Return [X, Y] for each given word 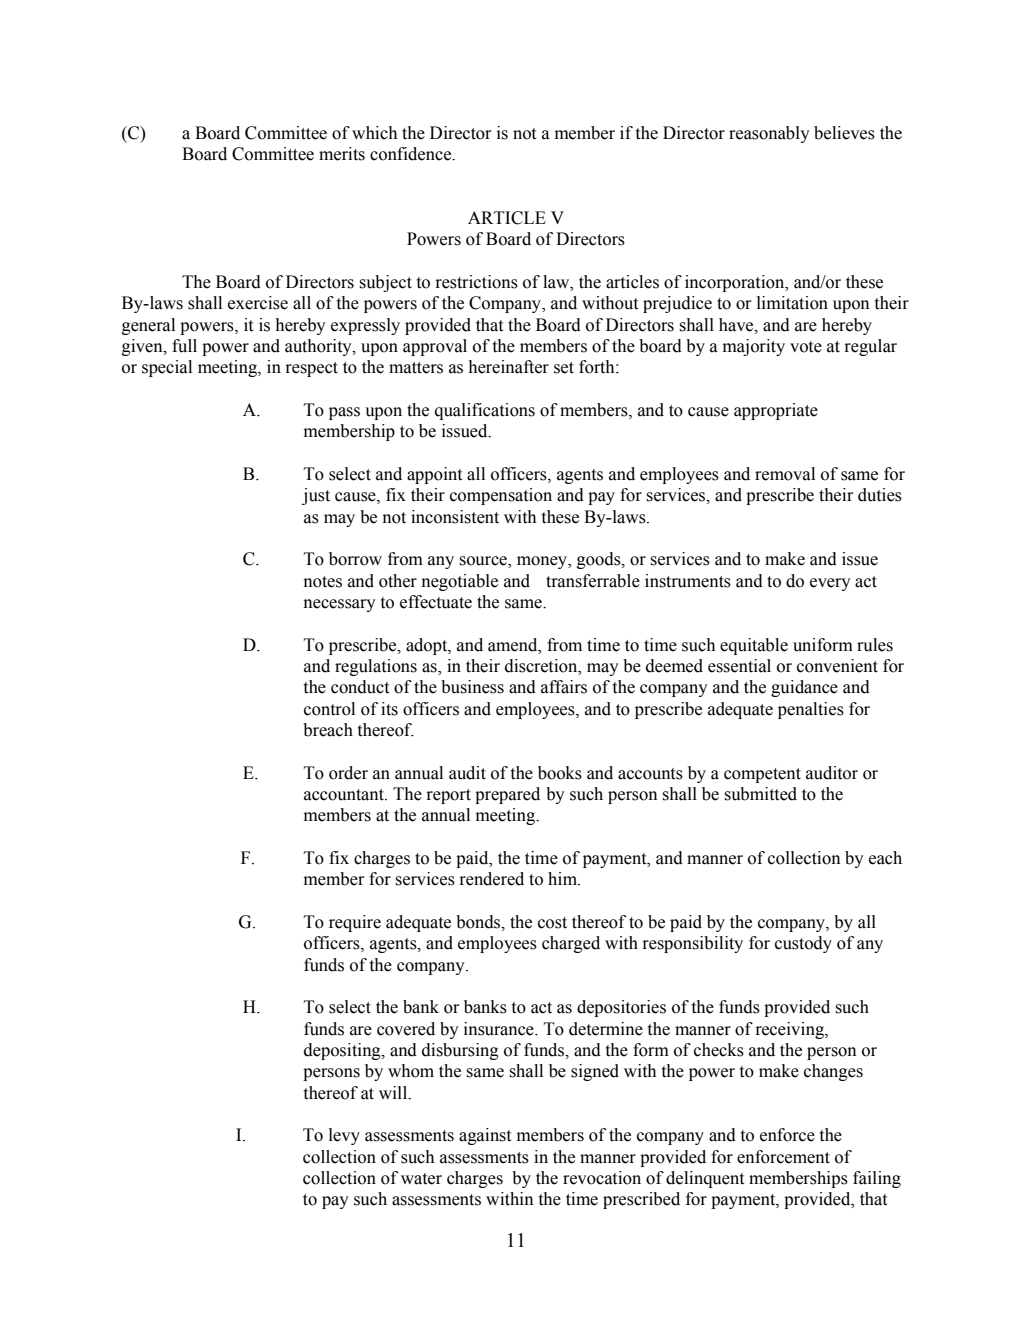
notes [322, 582]
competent [762, 775]
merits [342, 154]
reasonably [769, 134]
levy [344, 1136]
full [184, 346]
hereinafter [509, 367]
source [484, 562]
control [329, 709]
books [560, 773]
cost [552, 923]
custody [803, 944]
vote [806, 347]
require [355, 923]
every [830, 584]
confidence [412, 154]
